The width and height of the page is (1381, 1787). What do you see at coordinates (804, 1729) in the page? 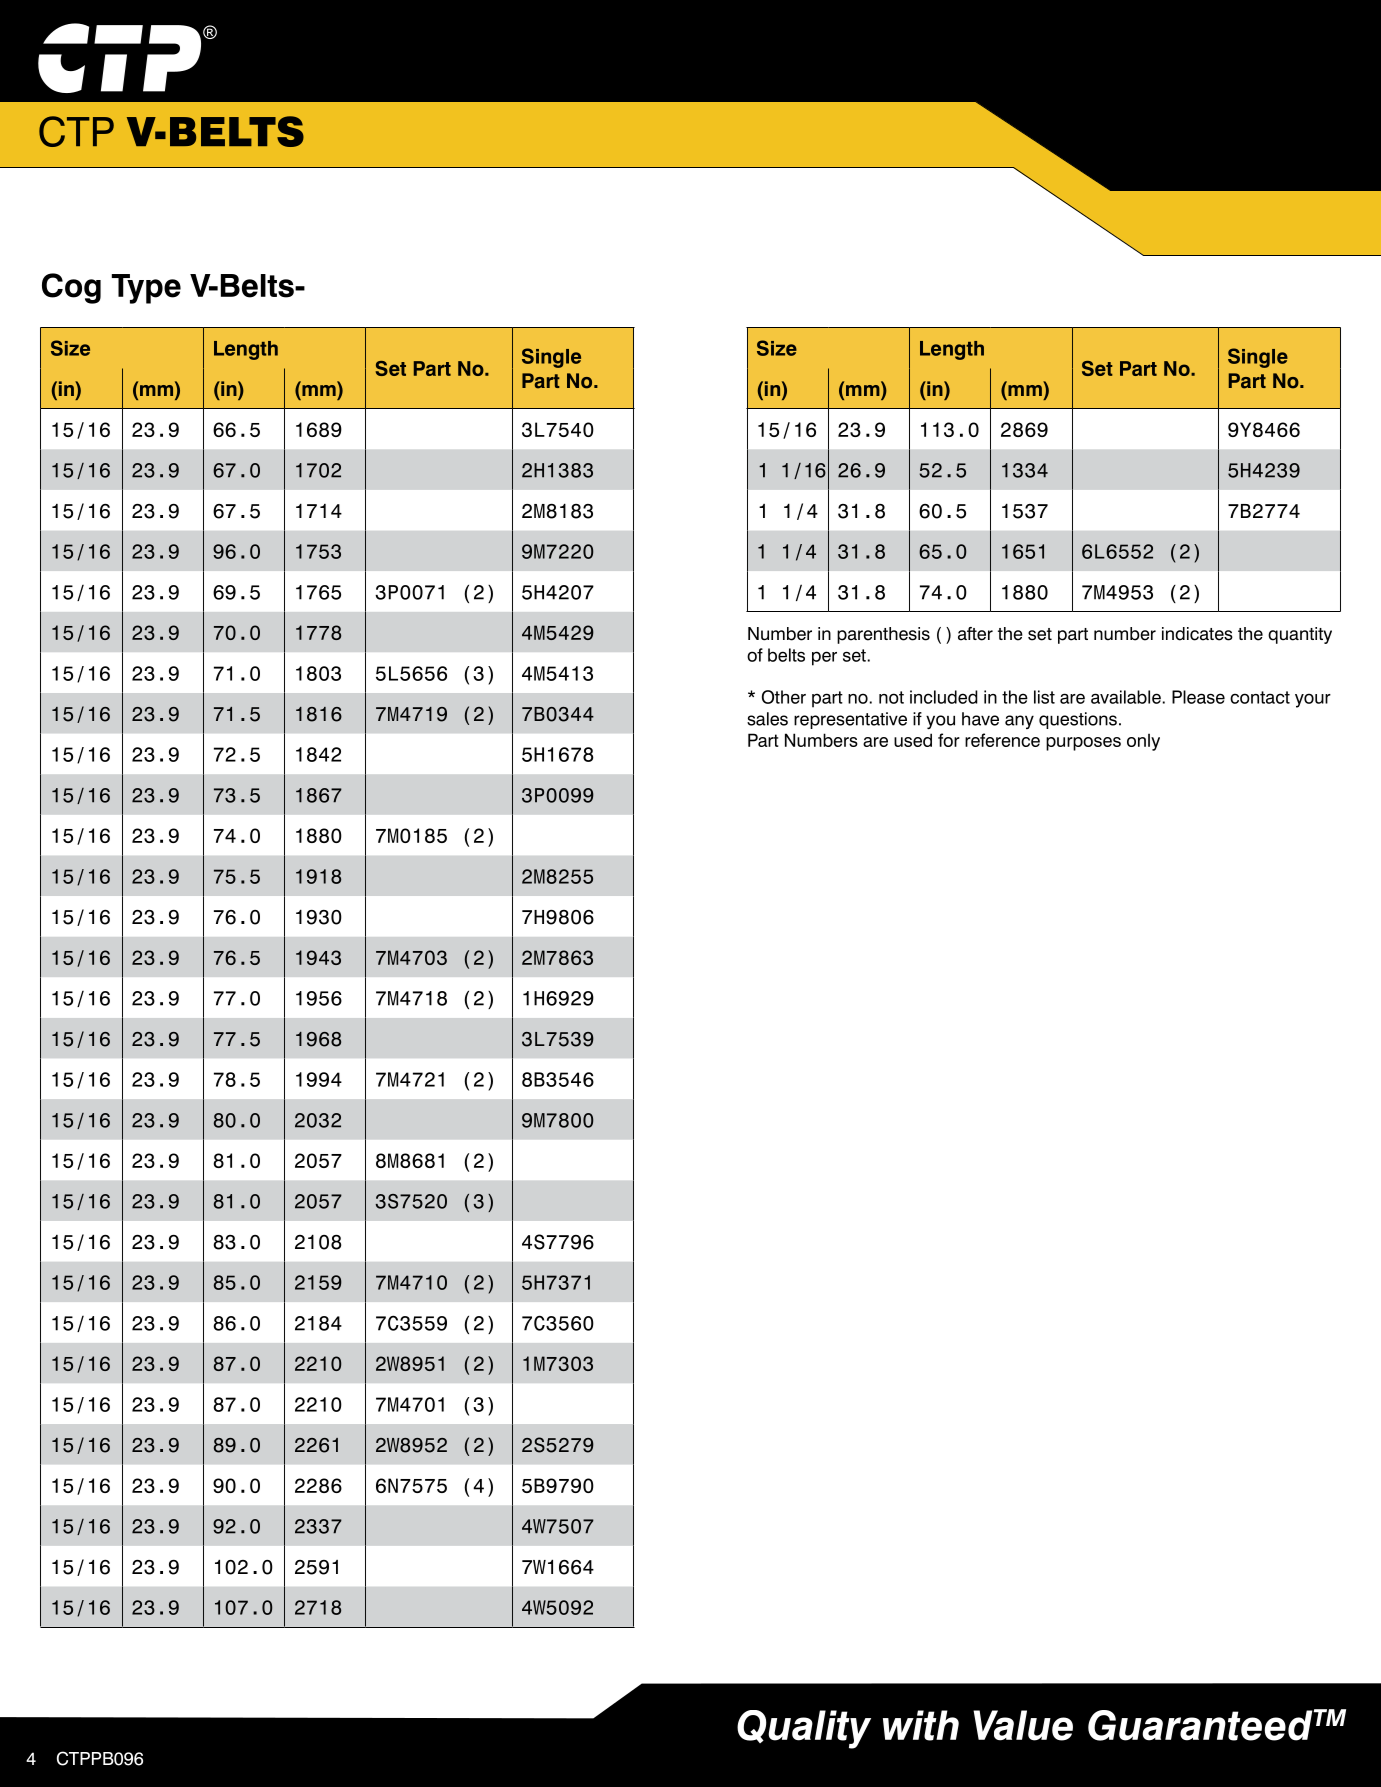
I see `Quality` at bounding box center [804, 1729].
